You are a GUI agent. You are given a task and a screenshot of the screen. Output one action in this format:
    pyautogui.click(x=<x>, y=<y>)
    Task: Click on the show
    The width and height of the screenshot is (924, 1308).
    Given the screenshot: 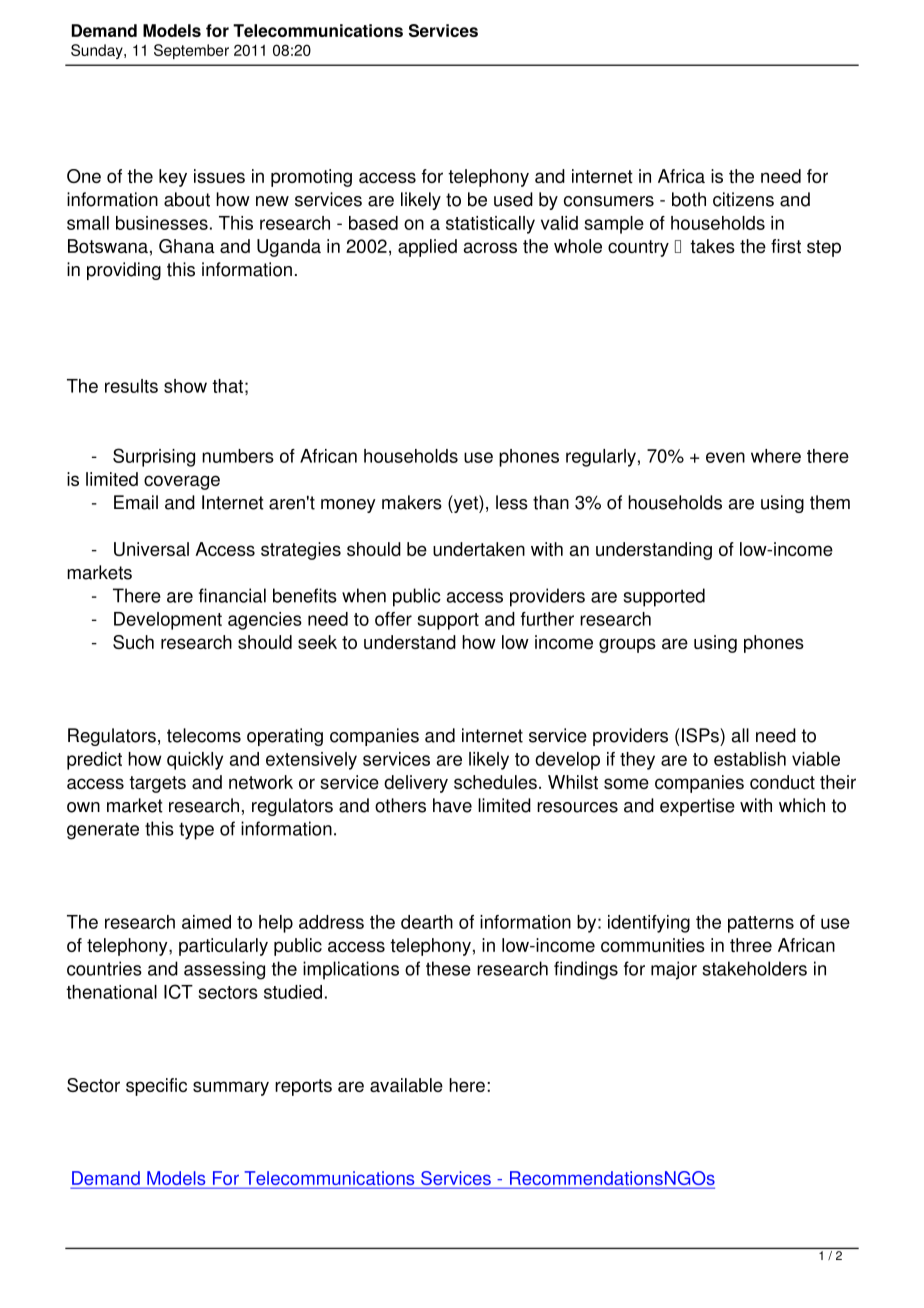 What is the action you would take?
    pyautogui.click(x=185, y=386)
